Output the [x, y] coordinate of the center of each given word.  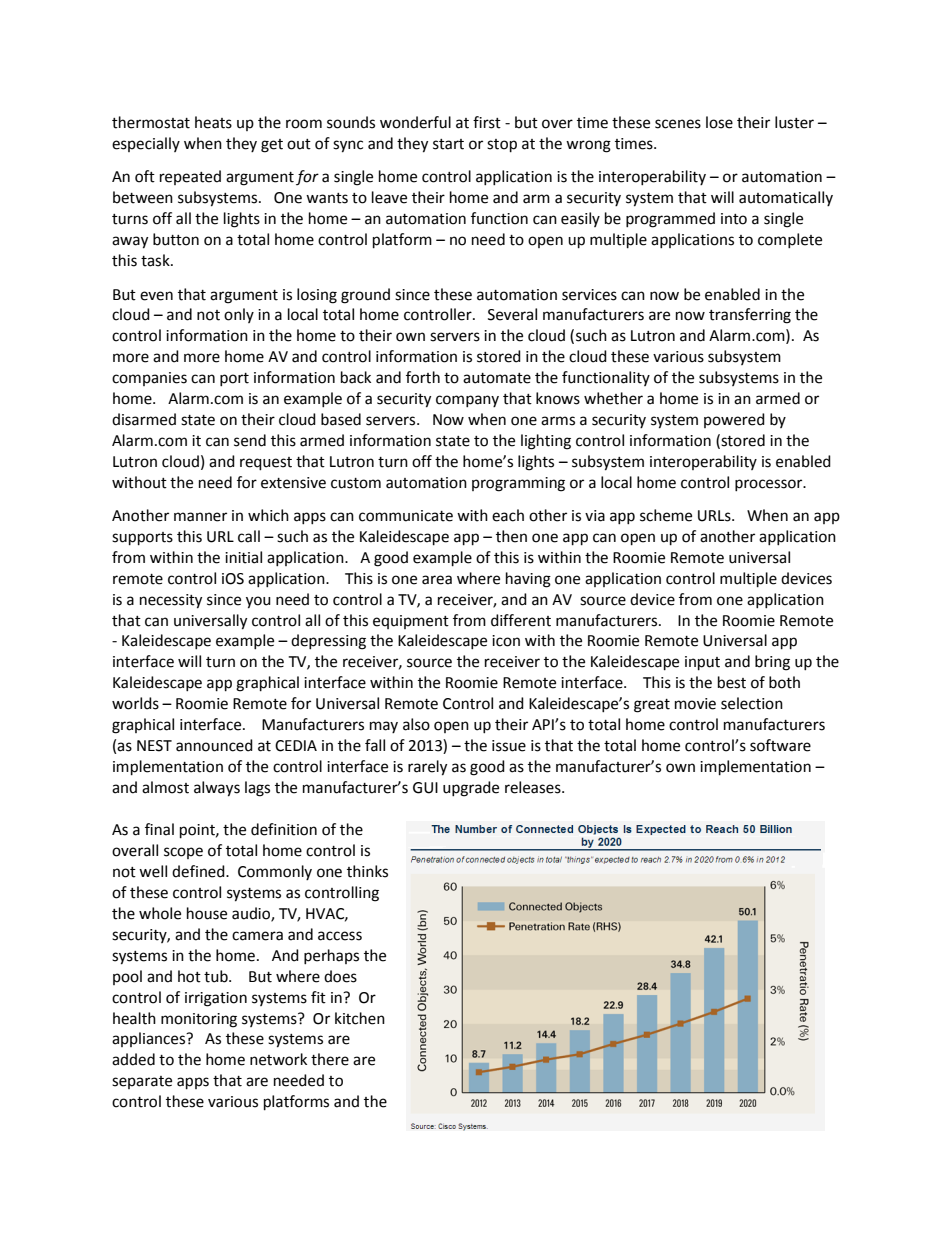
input [702, 663]
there [330, 1059]
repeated [190, 177]
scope [183, 853]
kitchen [360, 1018]
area [437, 580]
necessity [171, 601]
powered [734, 420]
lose [719, 122]
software [780, 745]
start [448, 144]
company [467, 401]
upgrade [471, 789]
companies [149, 379]
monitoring [199, 1020]
